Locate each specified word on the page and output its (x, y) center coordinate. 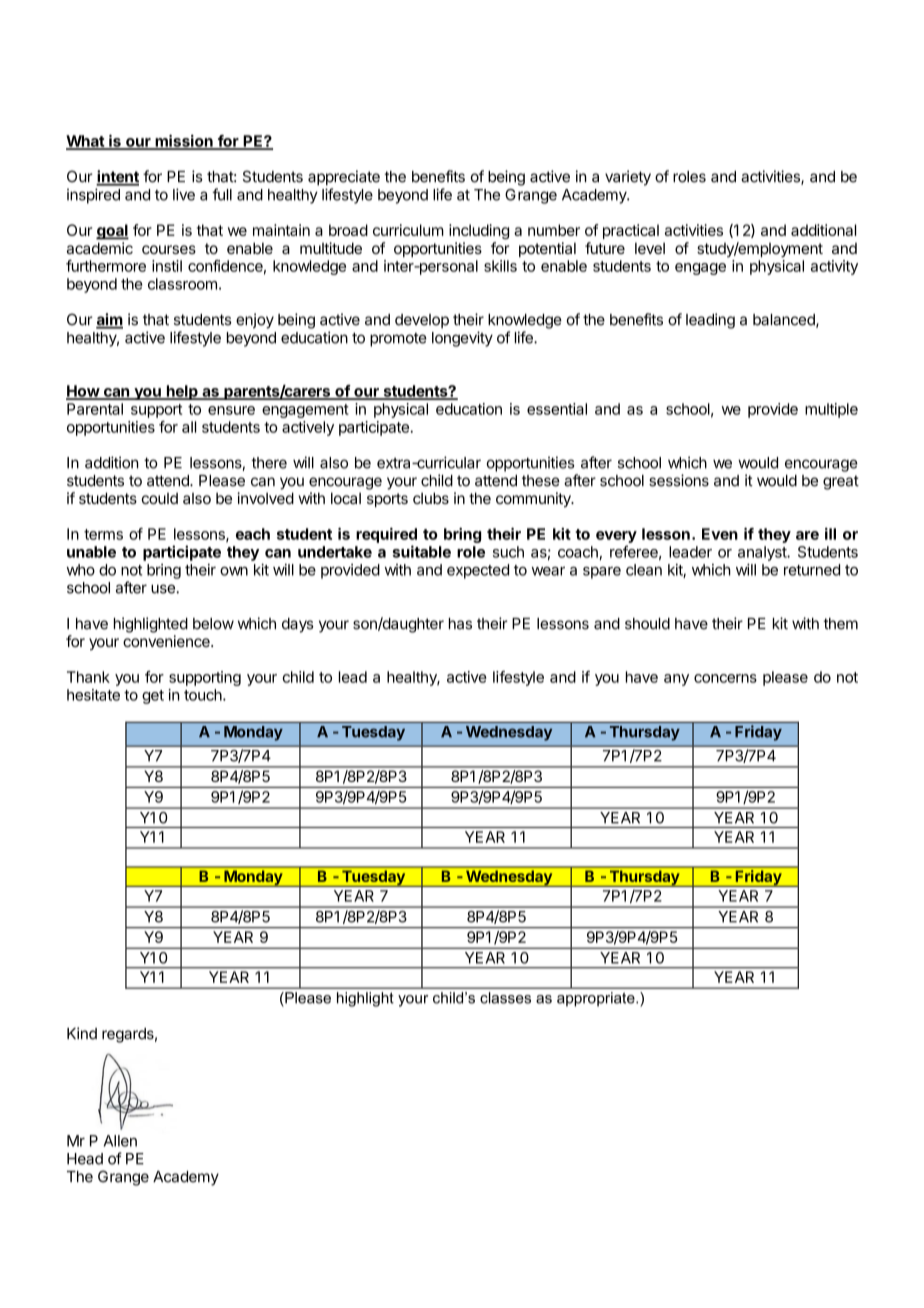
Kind (82, 1033)
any (676, 680)
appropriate (597, 999)
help (182, 392)
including (479, 231)
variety (628, 178)
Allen (120, 1141)
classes (505, 998)
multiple (831, 410)
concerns (725, 678)
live (184, 194)
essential (557, 409)
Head (85, 1159)
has (460, 624)
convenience (167, 641)
